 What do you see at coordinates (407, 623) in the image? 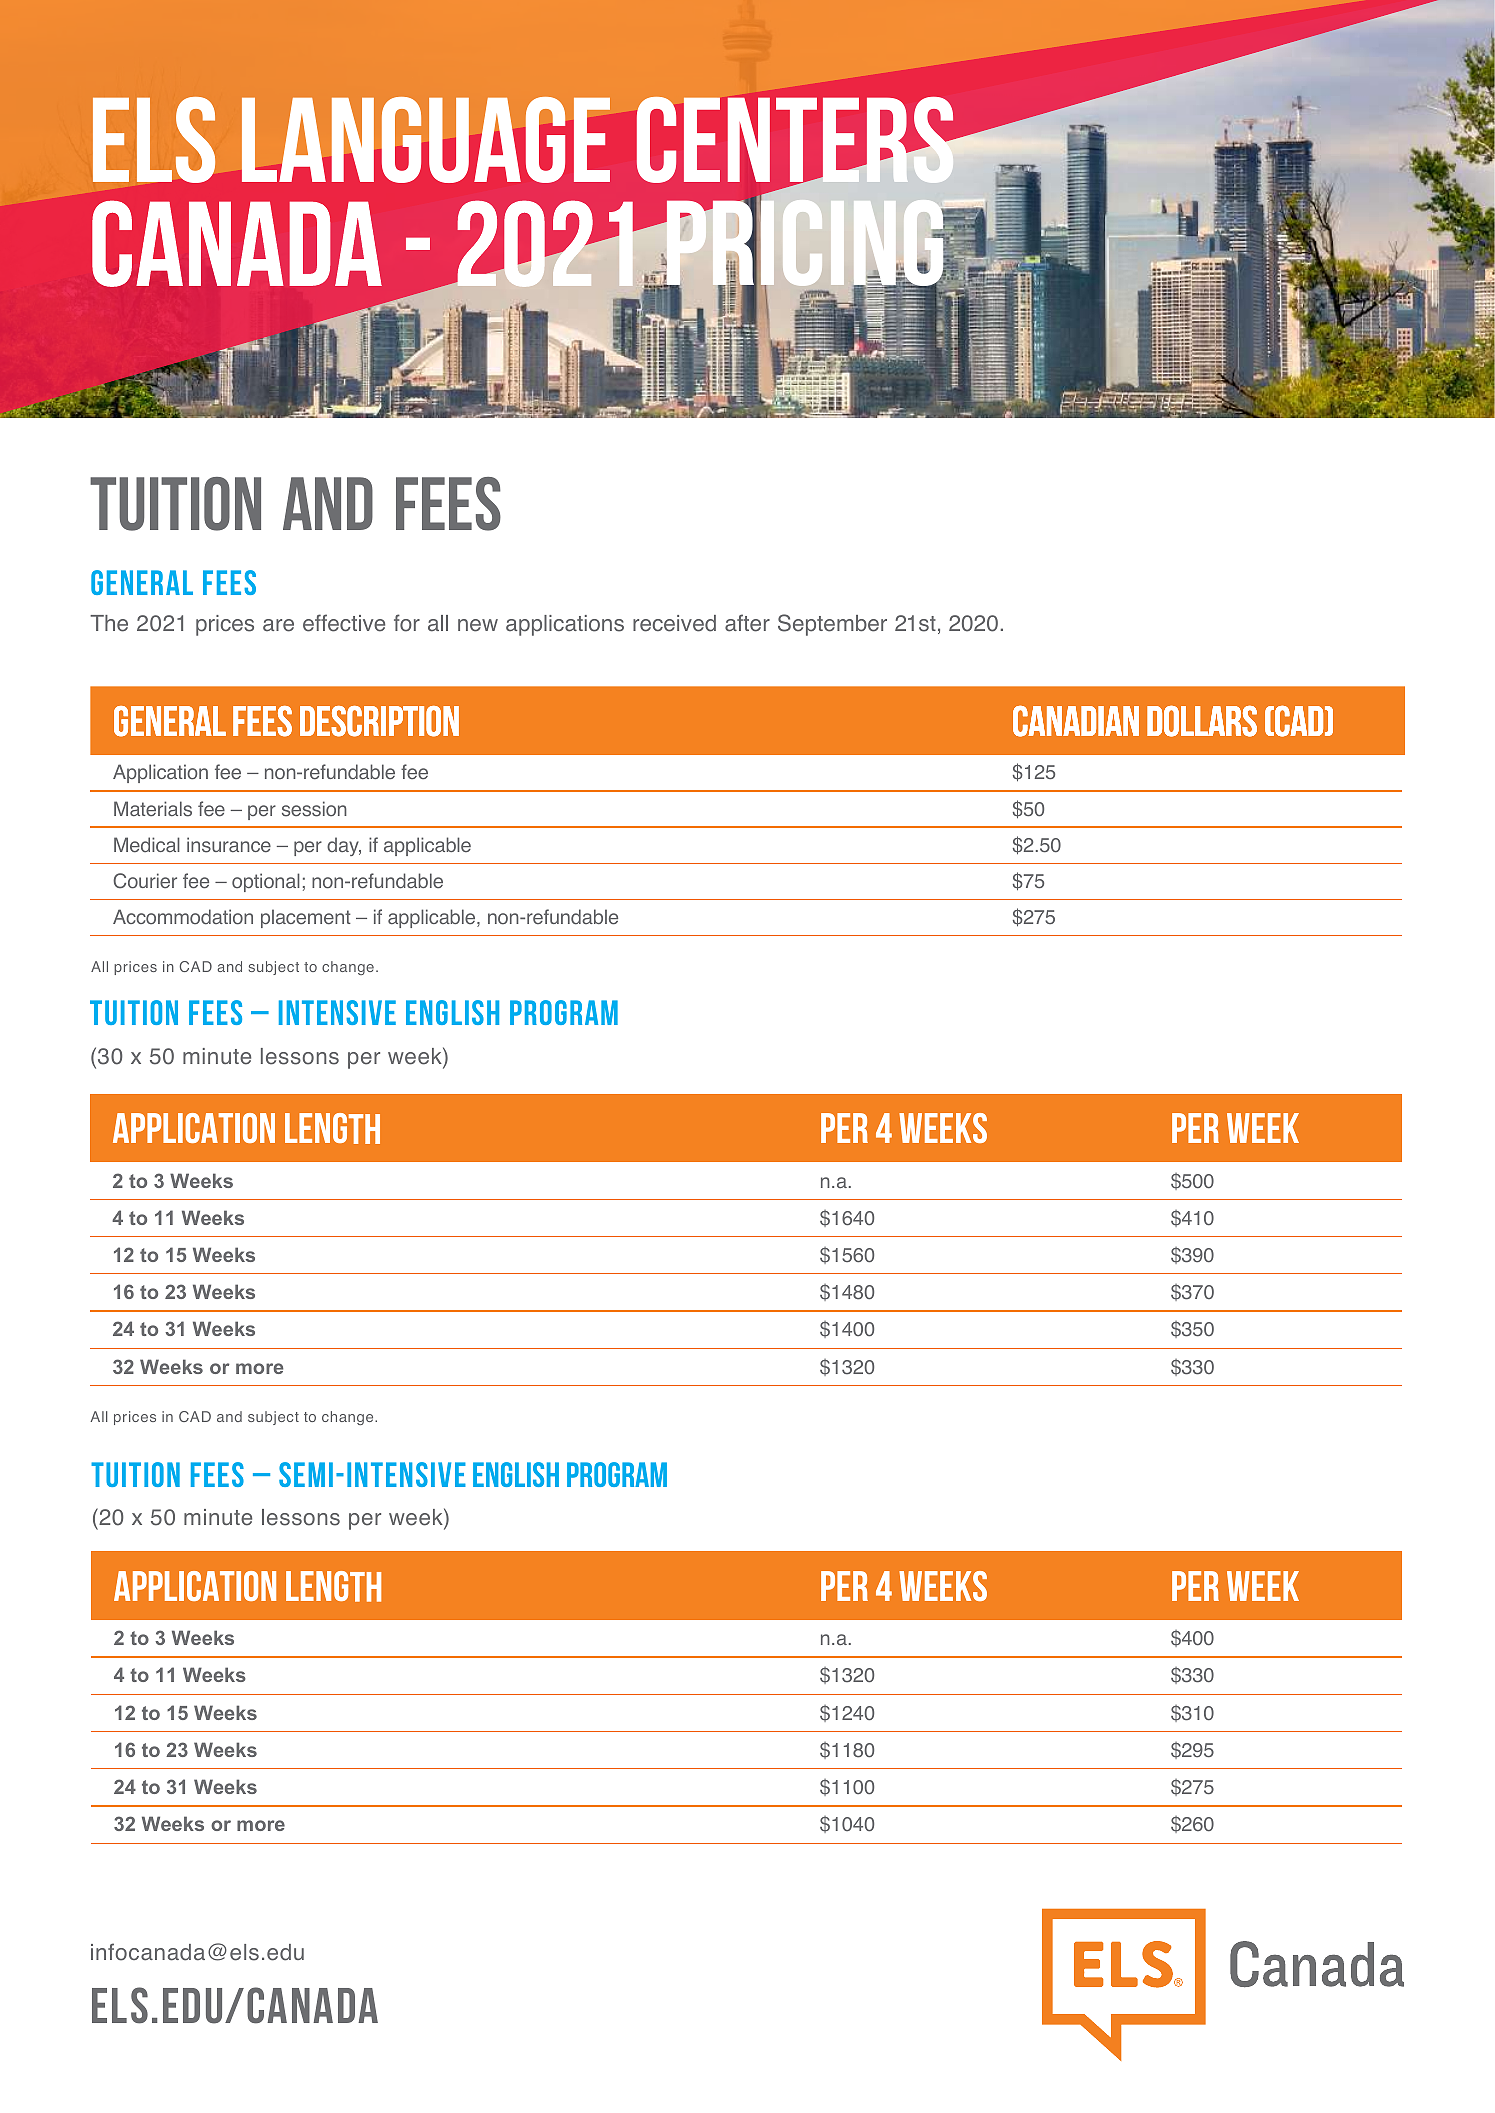
I see `for` at bounding box center [407, 623].
